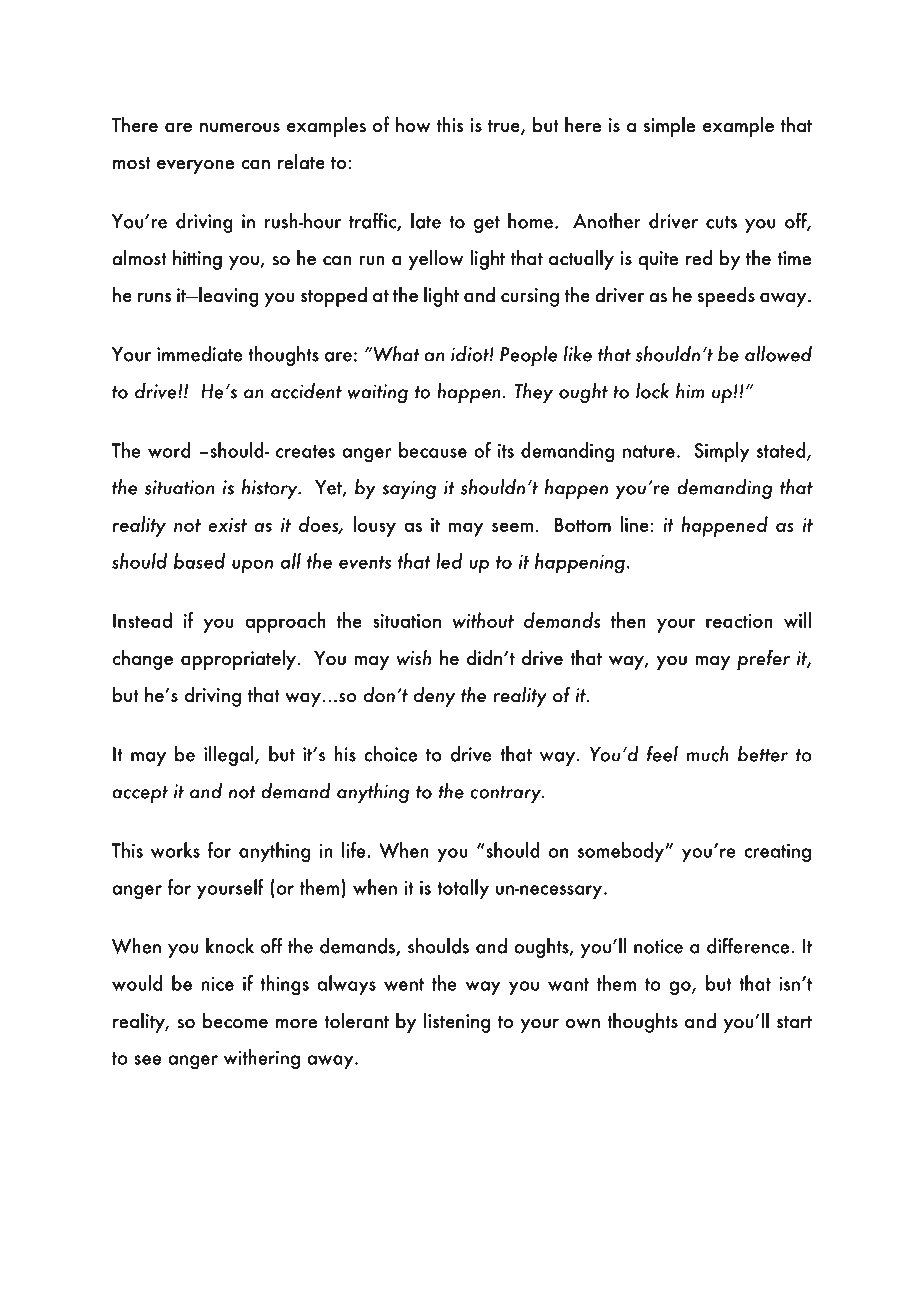 Image resolution: width=924 pixels, height=1308 pixels. Describe the element at coordinates (169, 450) in the image. I see `word` at that location.
